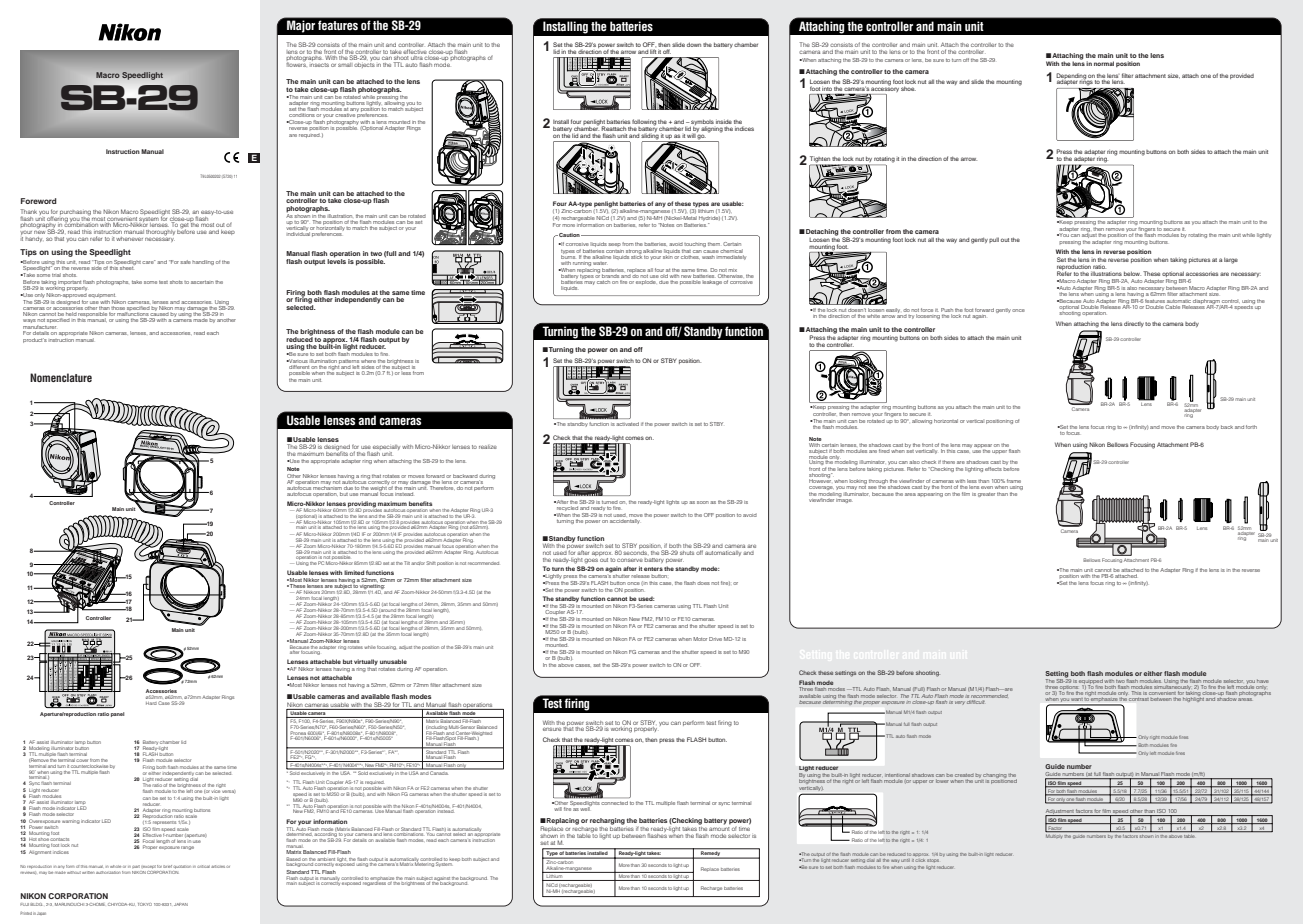  I want to click on down, so click(694, 44).
